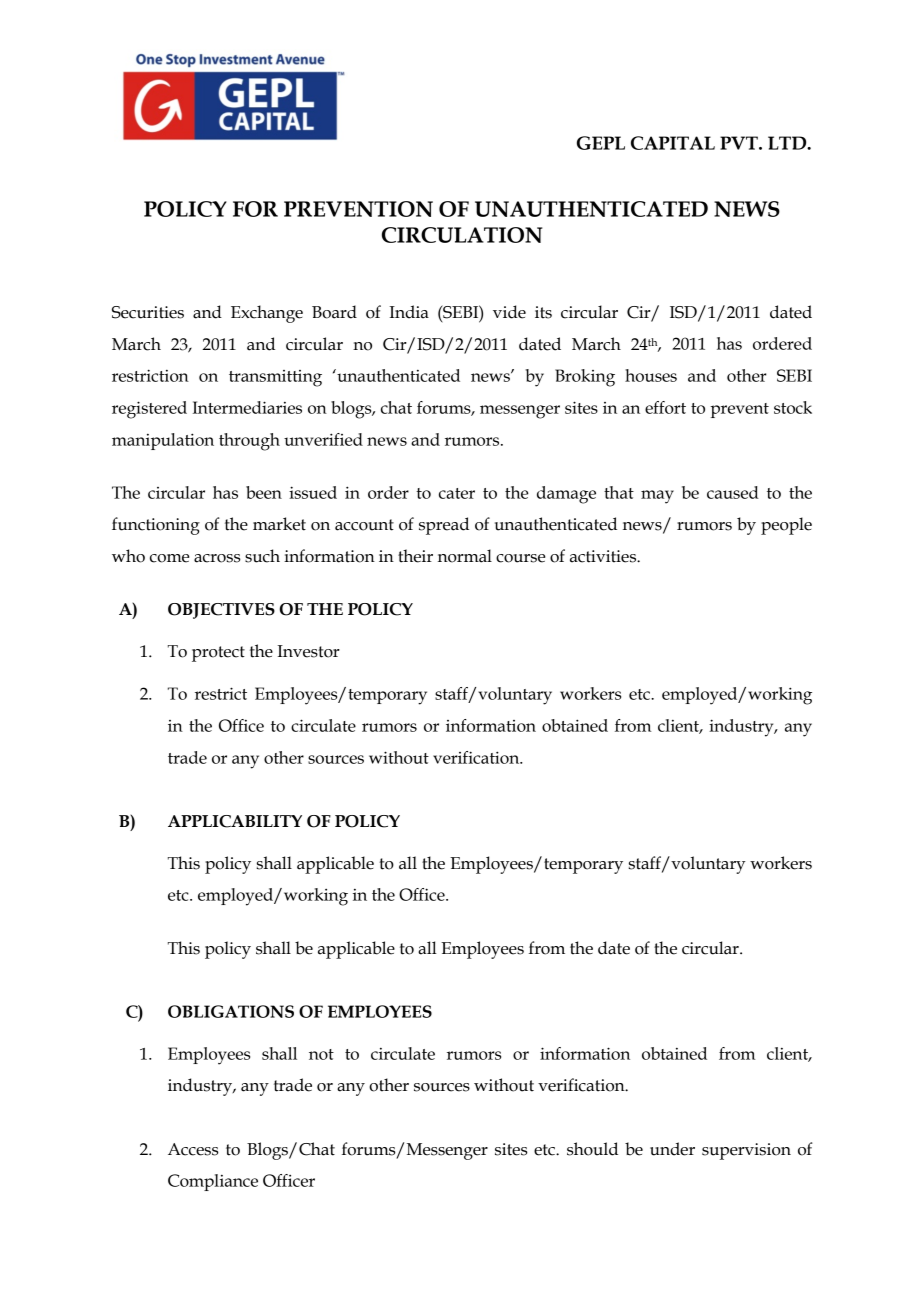 This image has width=924, height=1308. I want to click on Intermediaries, so click(247, 407).
